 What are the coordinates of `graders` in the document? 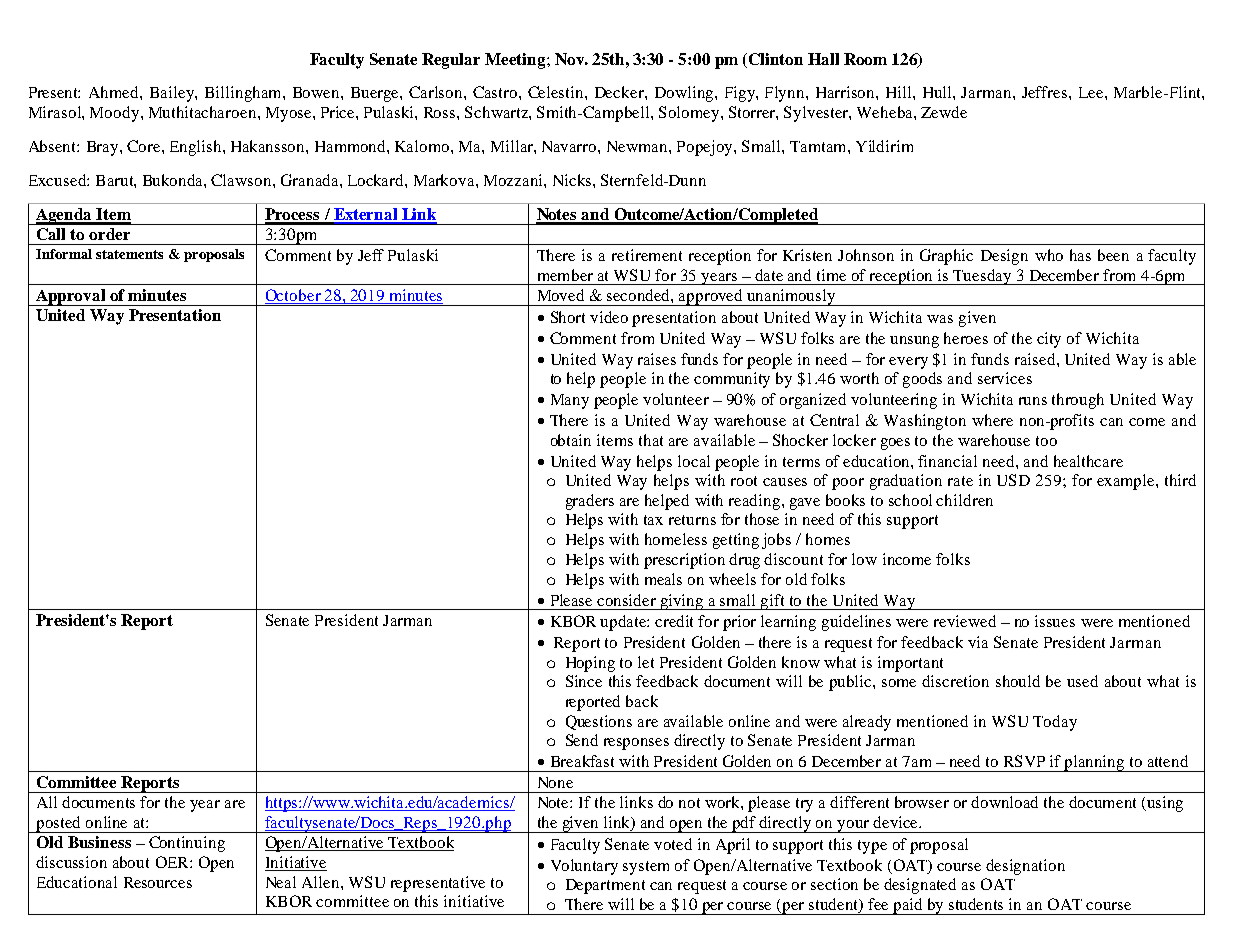 It's located at (590, 502).
